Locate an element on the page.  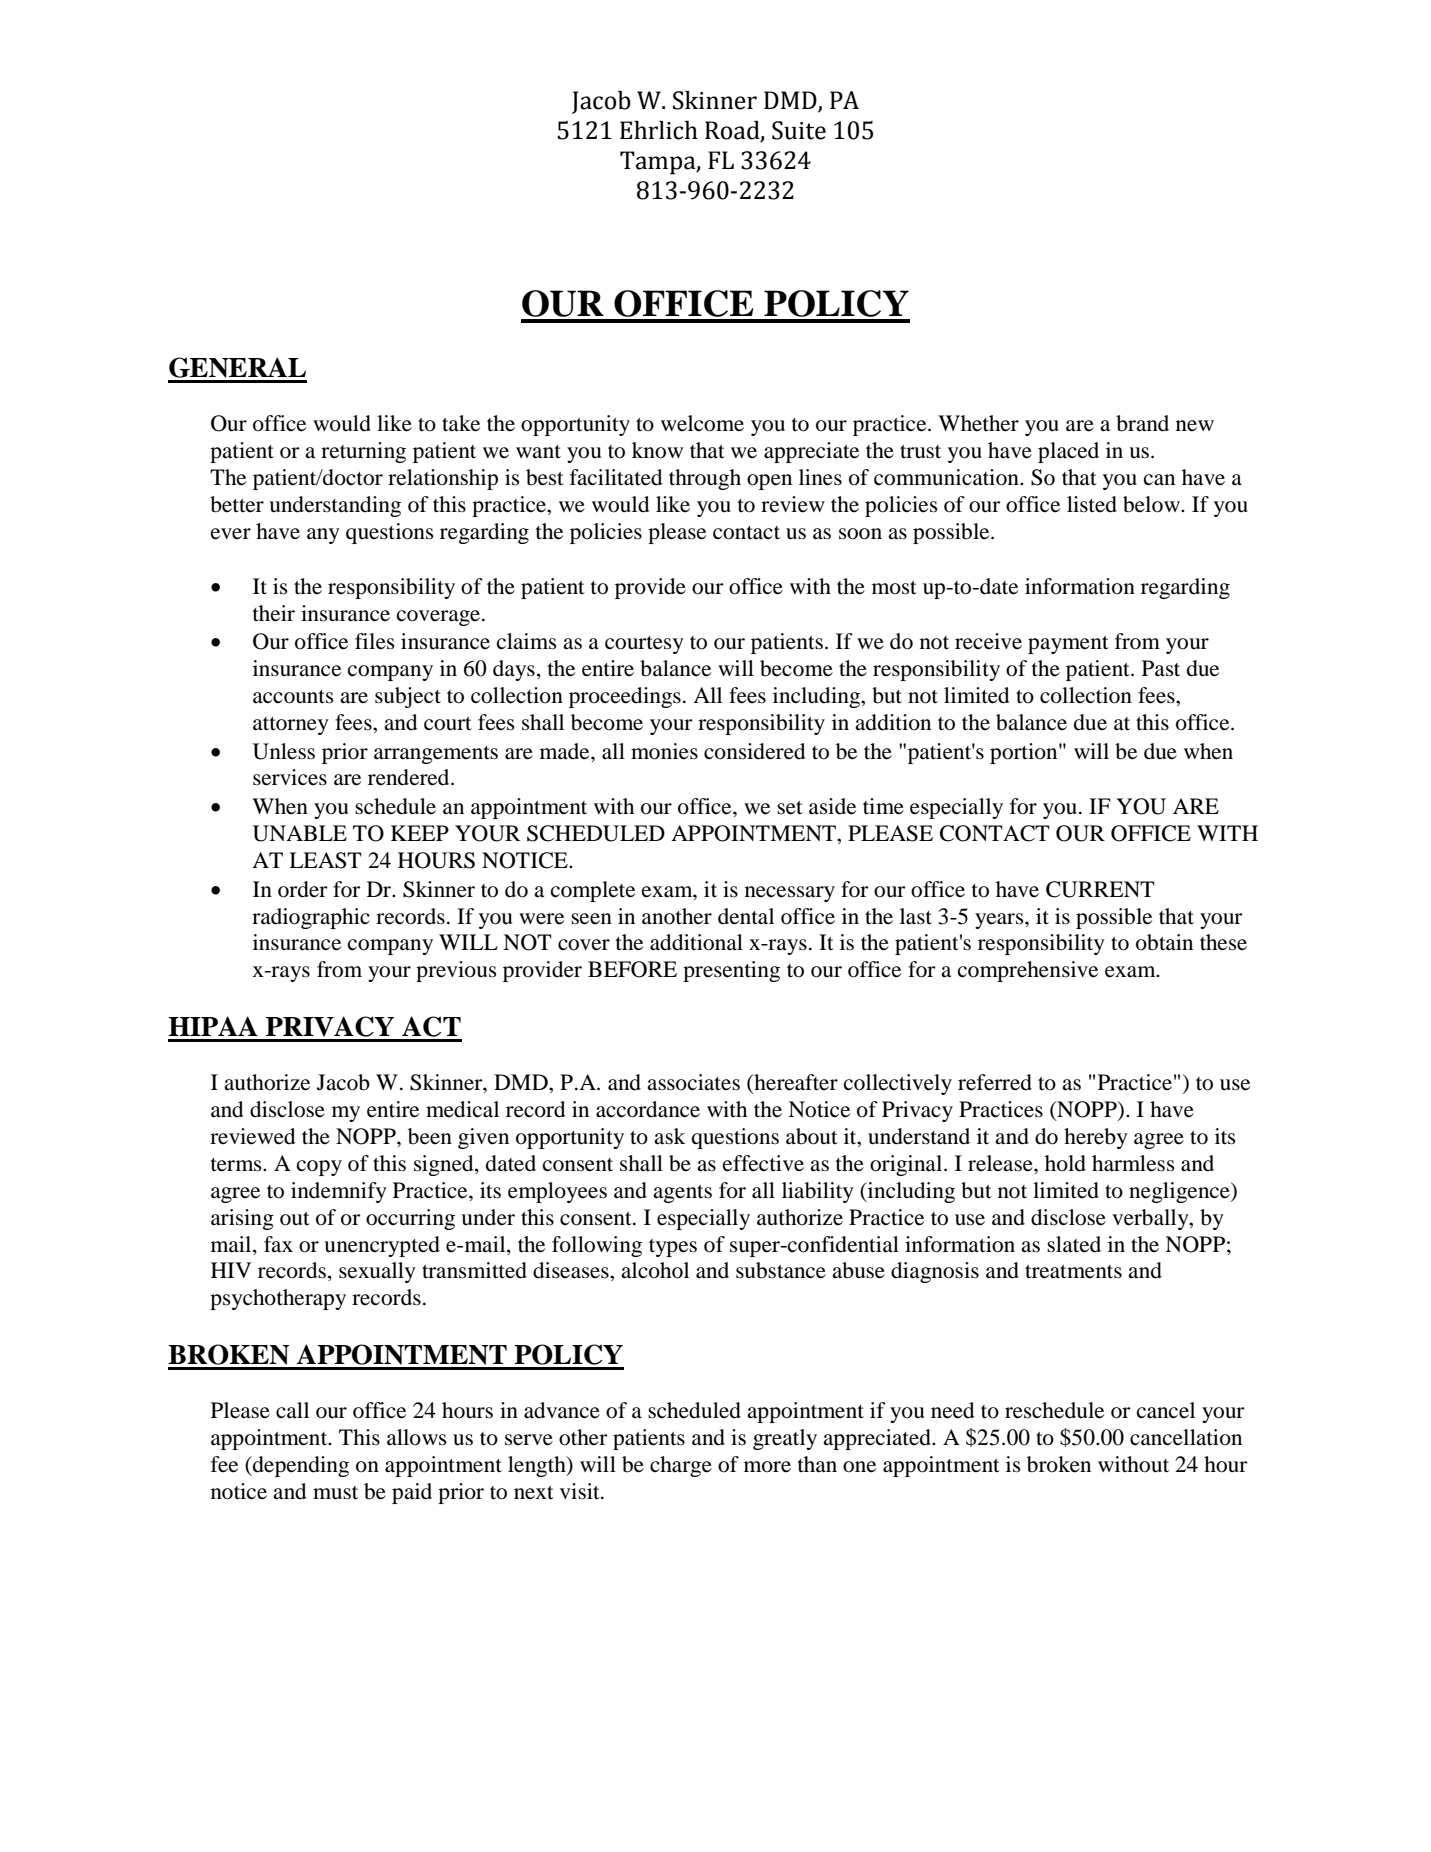
associates is located at coordinates (693, 1082).
